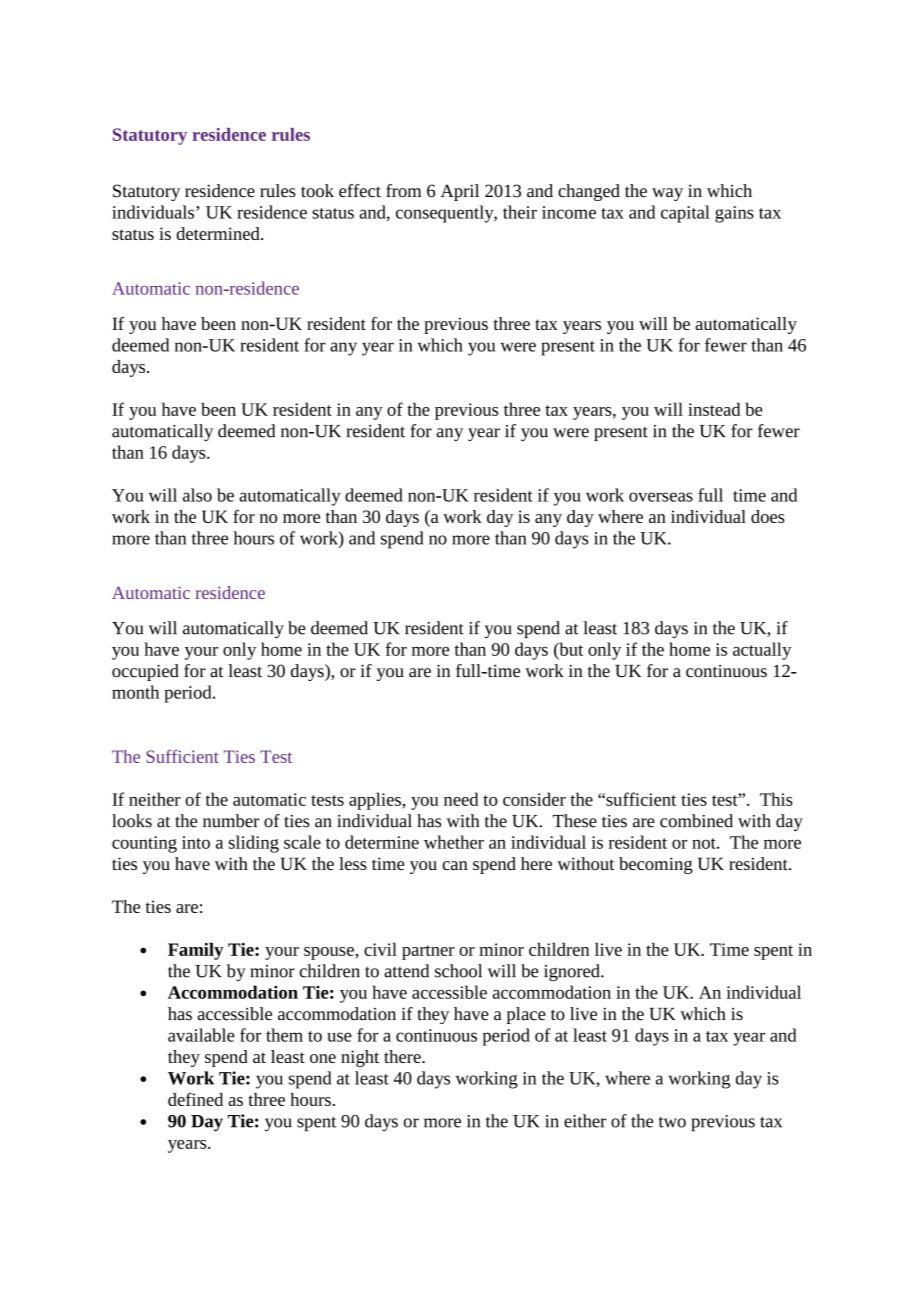  What do you see at coordinates (685, 214) in the screenshot?
I see `capital` at bounding box center [685, 214].
